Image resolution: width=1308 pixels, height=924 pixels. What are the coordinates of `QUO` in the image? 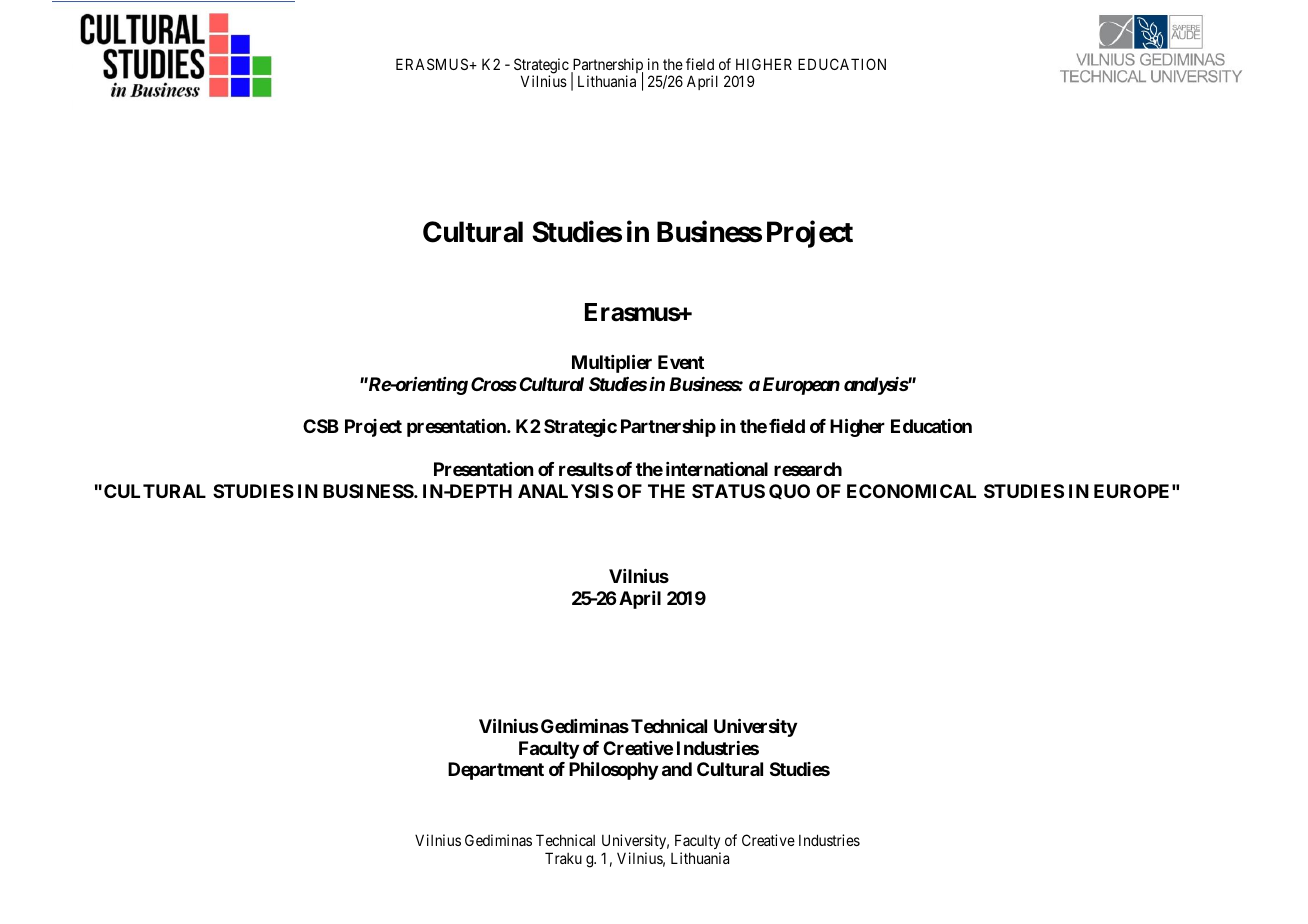 It's located at (789, 491).
